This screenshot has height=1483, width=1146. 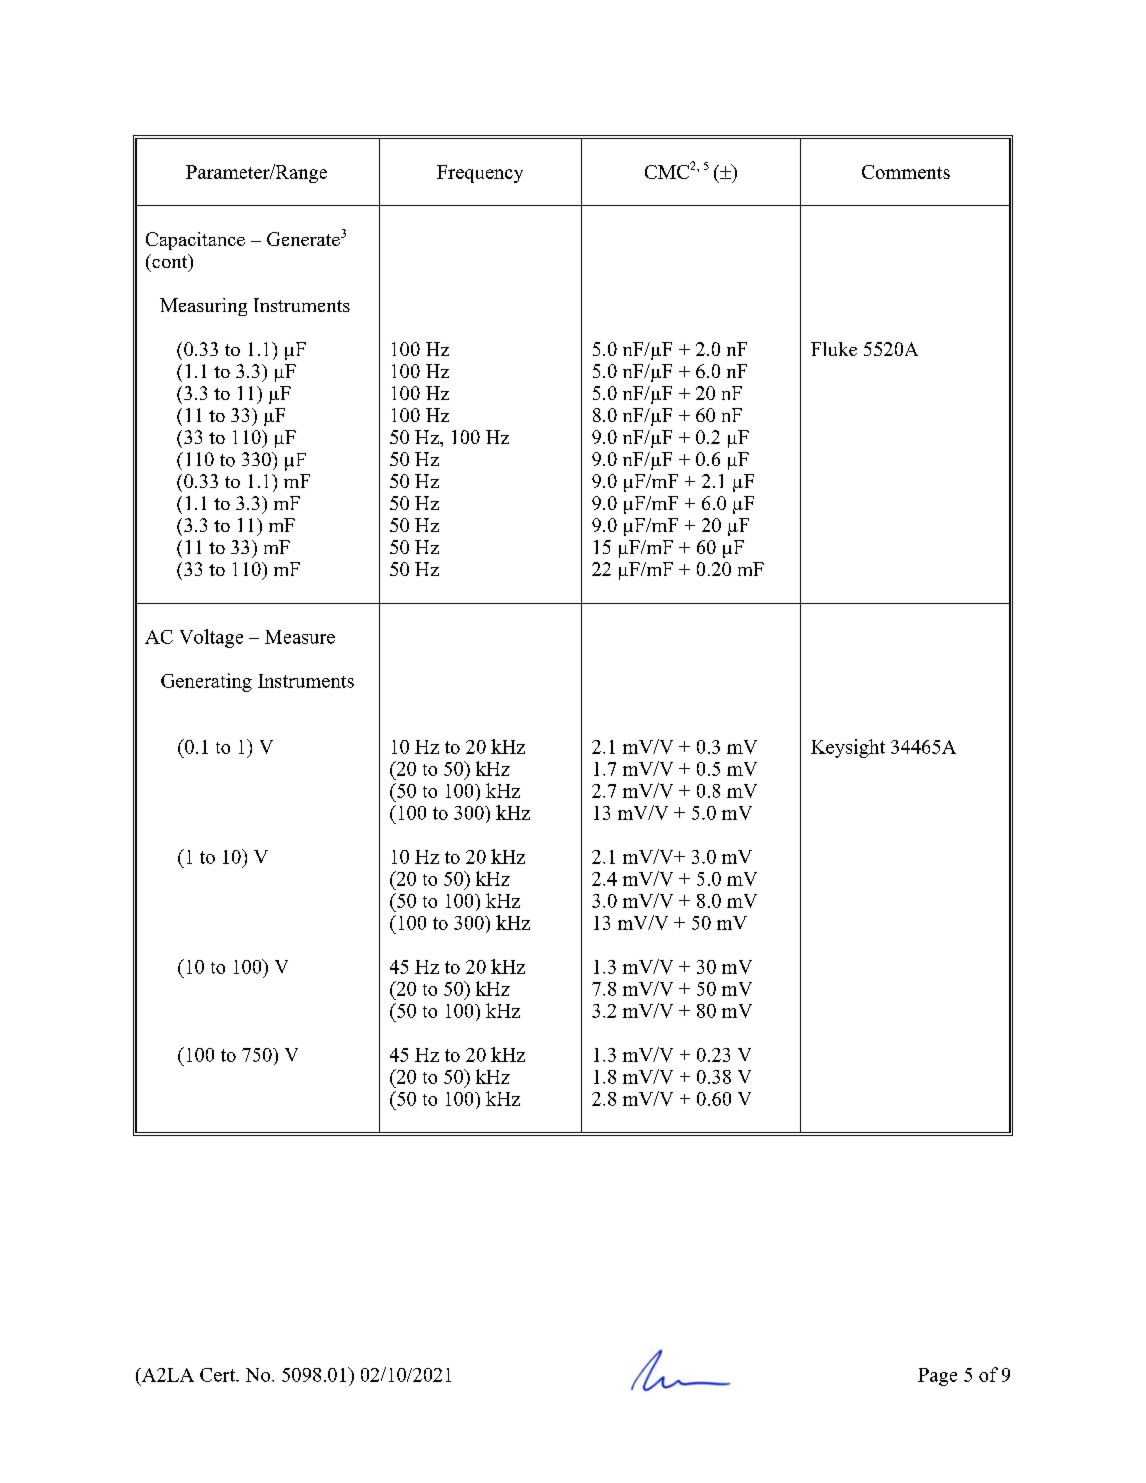 I want to click on Measure, so click(x=300, y=637).
